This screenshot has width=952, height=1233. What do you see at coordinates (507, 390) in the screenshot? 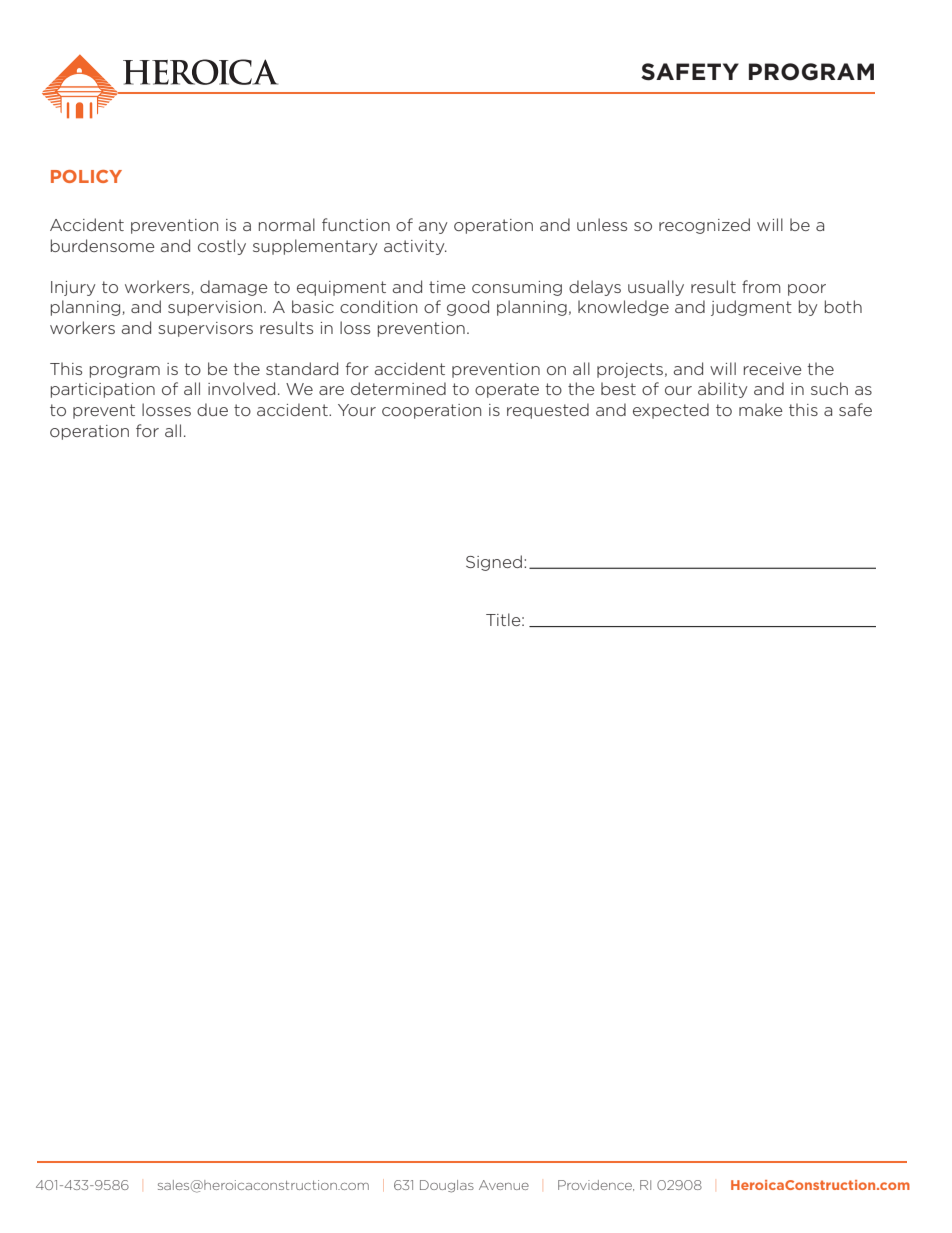
I see `operate` at bounding box center [507, 390].
